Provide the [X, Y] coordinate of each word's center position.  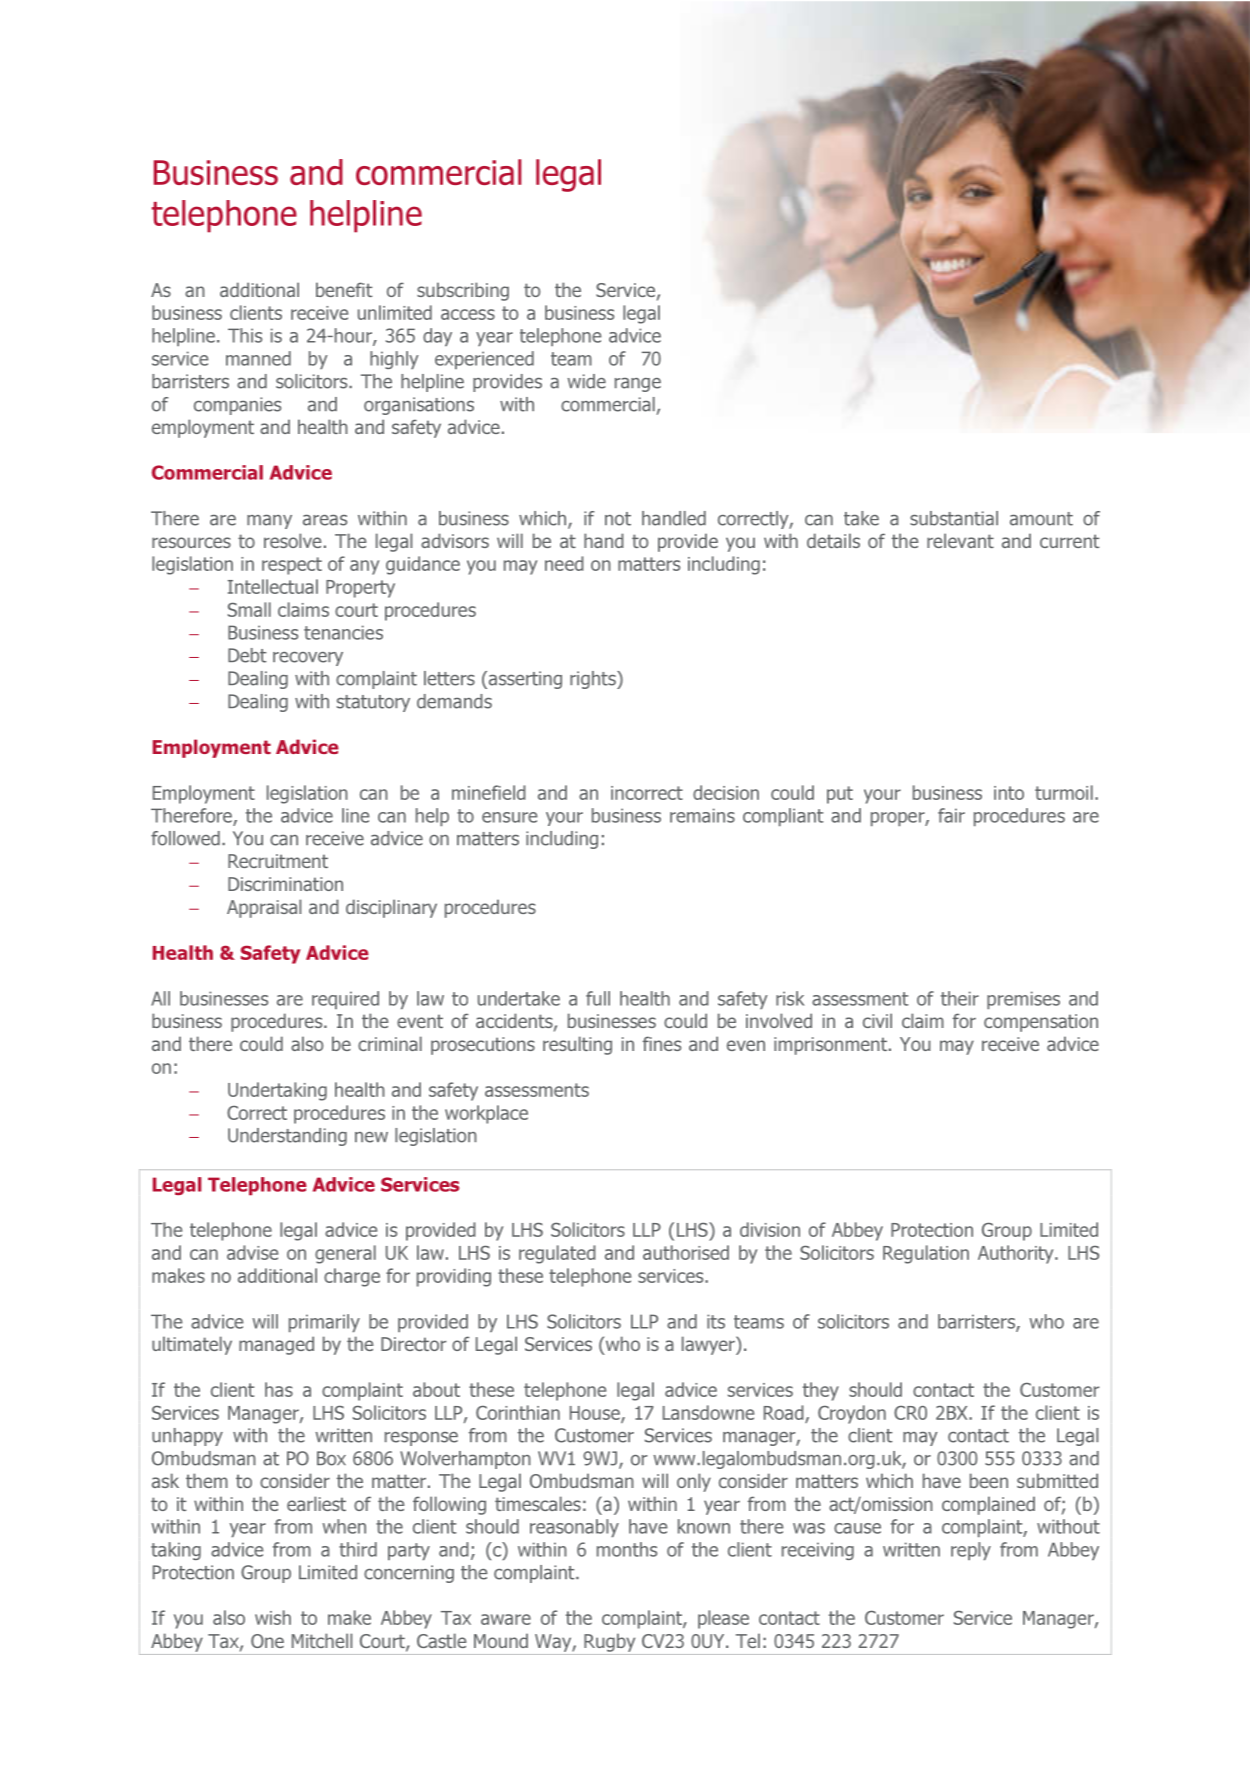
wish [273, 1617]
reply [971, 1551]
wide [586, 381]
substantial [954, 518]
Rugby [609, 1642]
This [245, 335]
